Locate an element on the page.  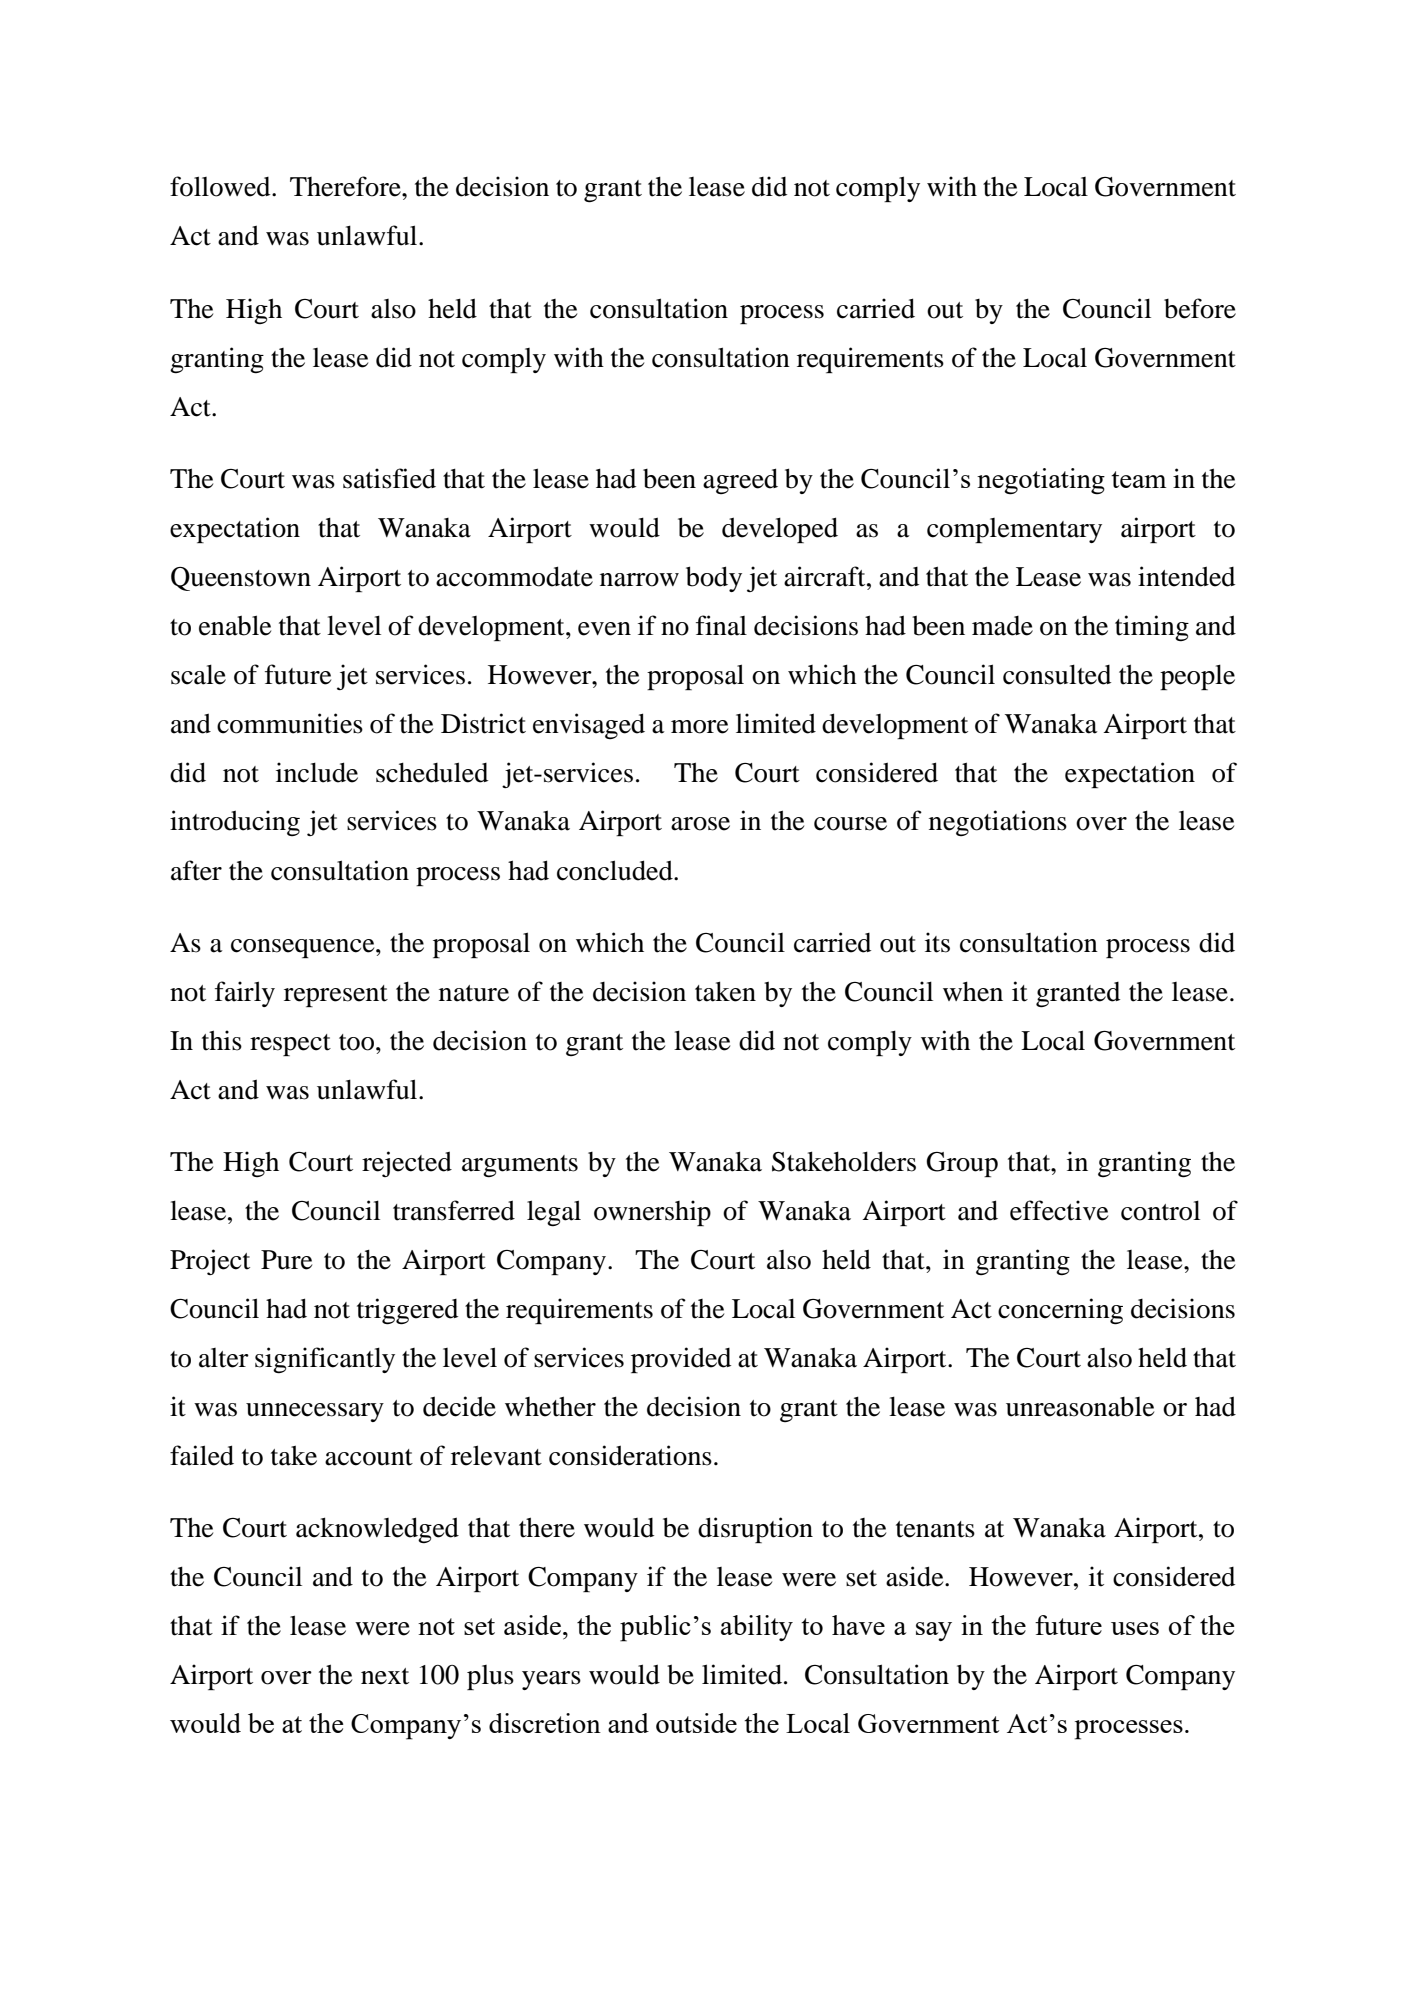
followed is located at coordinates (221, 186).
